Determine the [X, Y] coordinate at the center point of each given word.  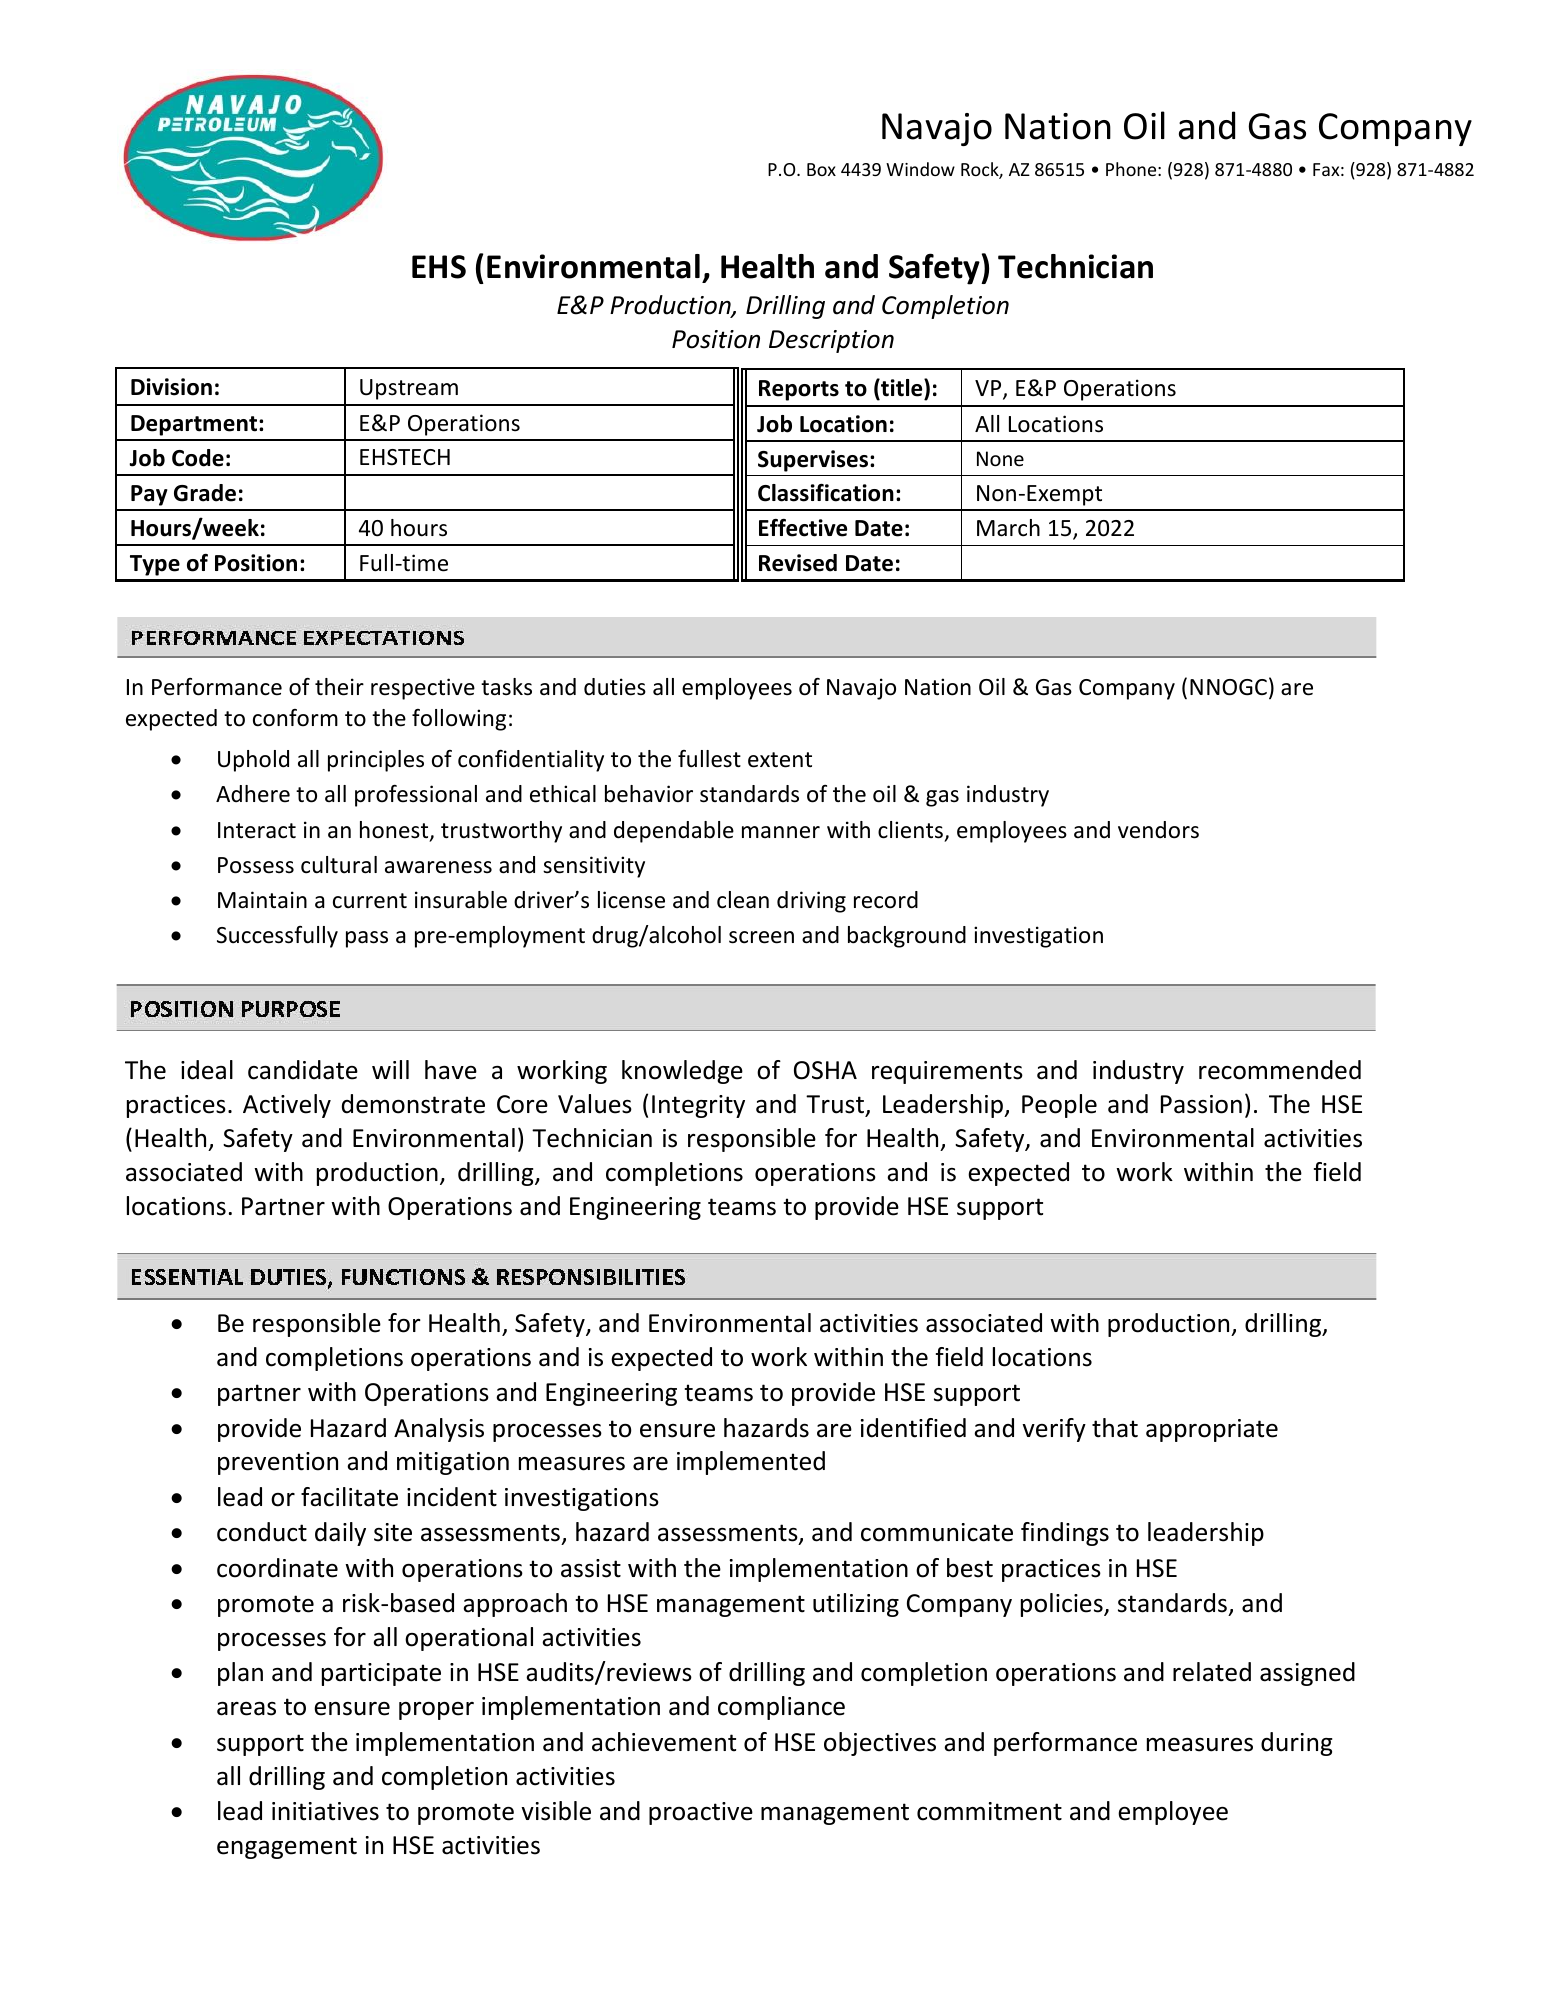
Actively [287, 1106]
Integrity [698, 1106]
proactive [701, 1813]
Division [171, 387]
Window [920, 169]
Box [821, 169]
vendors [1158, 830]
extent [780, 760]
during [1297, 1744]
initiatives [325, 1811]
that [1115, 1428]
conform [295, 718]
